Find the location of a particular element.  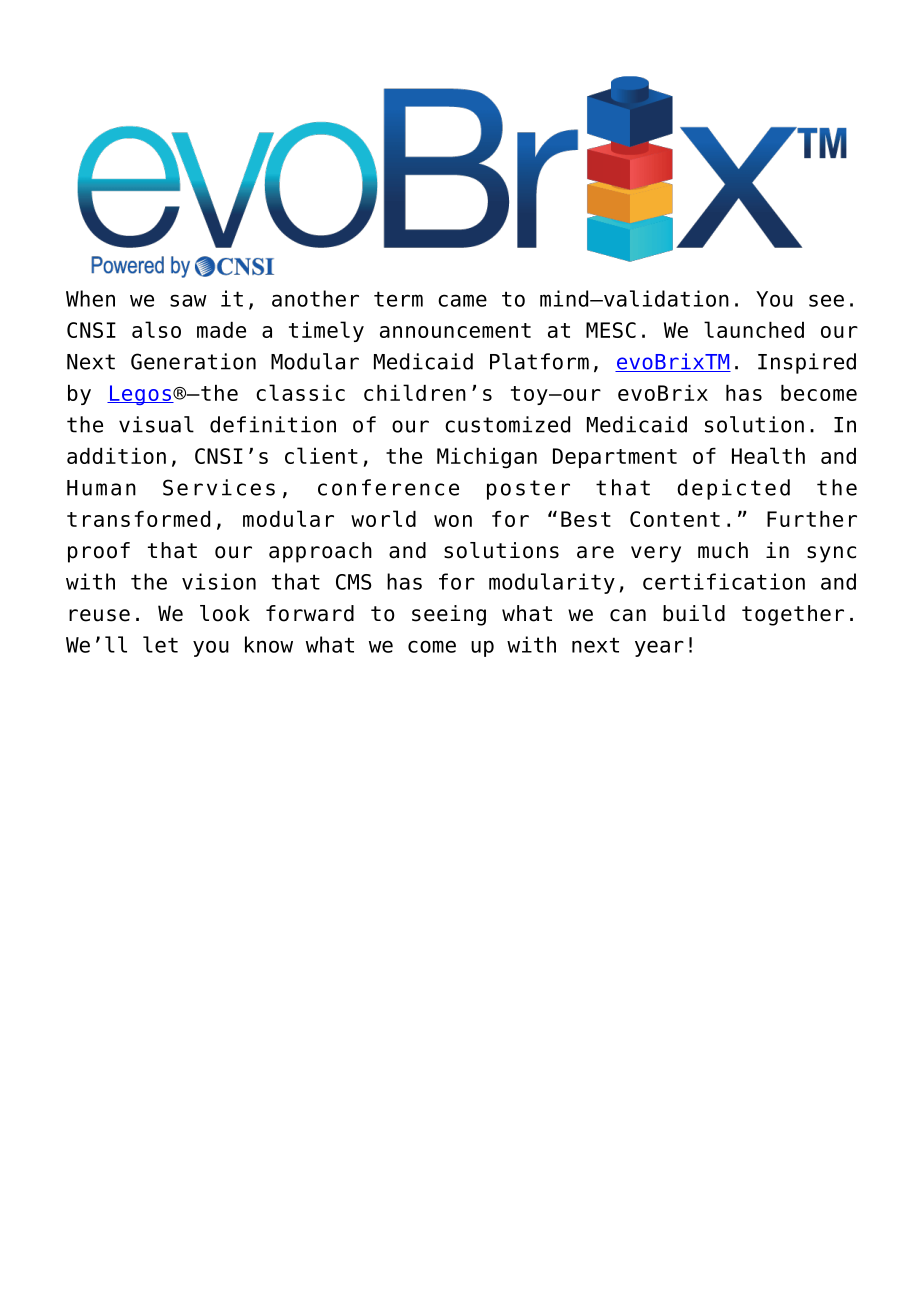

won is located at coordinates (453, 521).
